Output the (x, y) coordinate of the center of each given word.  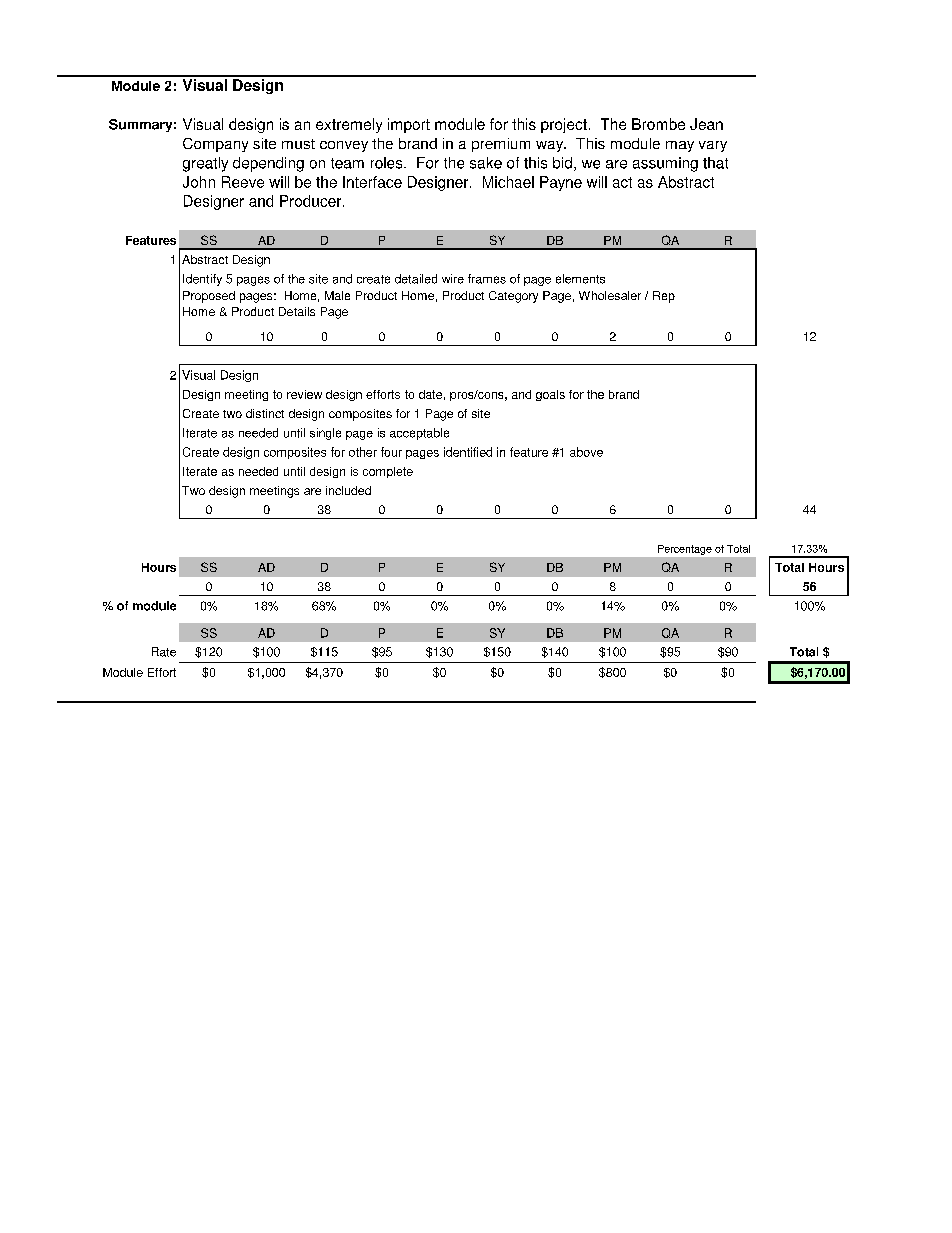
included (348, 490)
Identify (202, 280)
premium (501, 145)
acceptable (419, 434)
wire (453, 279)
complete (388, 472)
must (298, 144)
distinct (265, 413)
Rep (664, 297)
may (680, 146)
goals (550, 395)
